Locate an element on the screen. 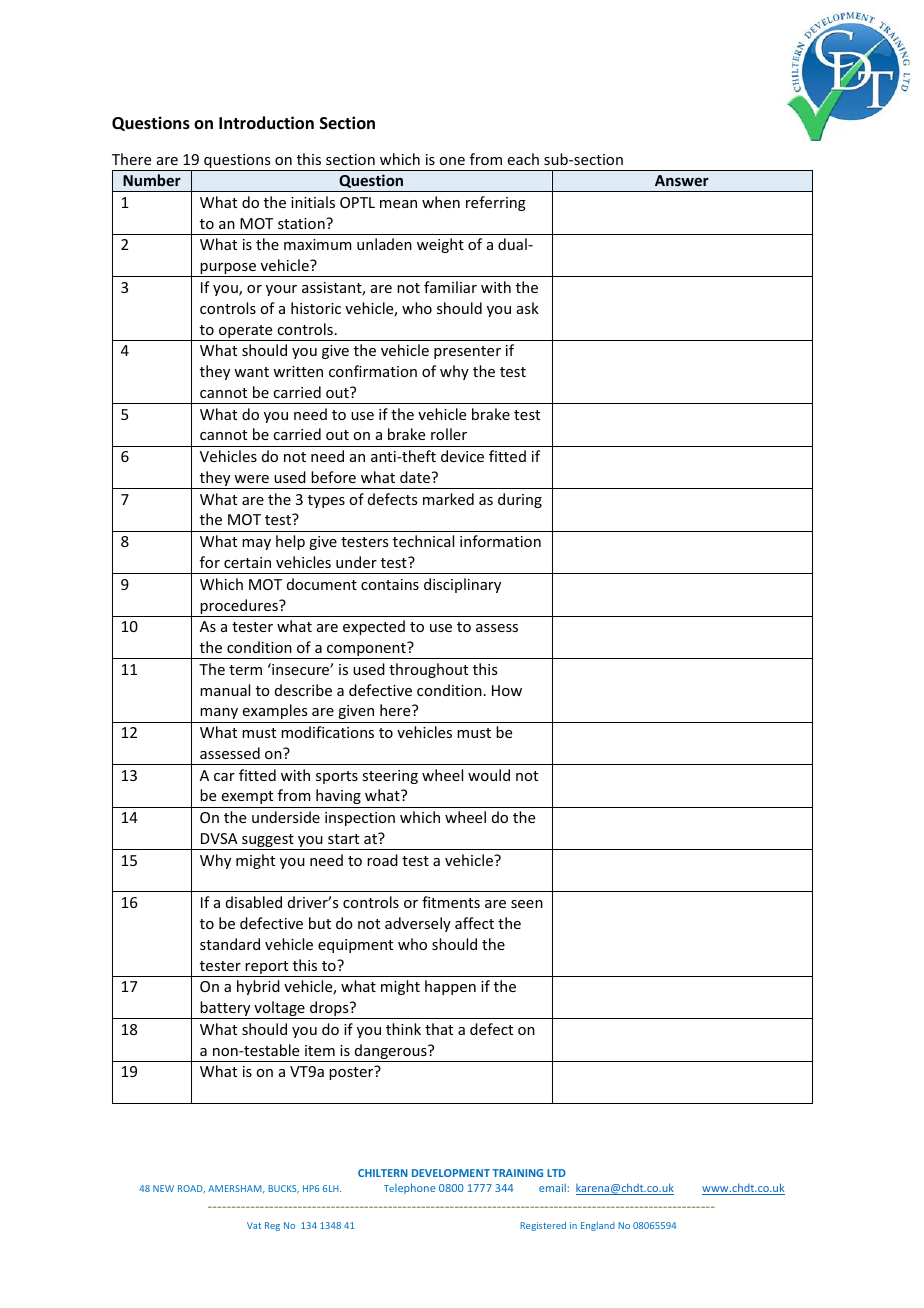  seen is located at coordinates (527, 904).
